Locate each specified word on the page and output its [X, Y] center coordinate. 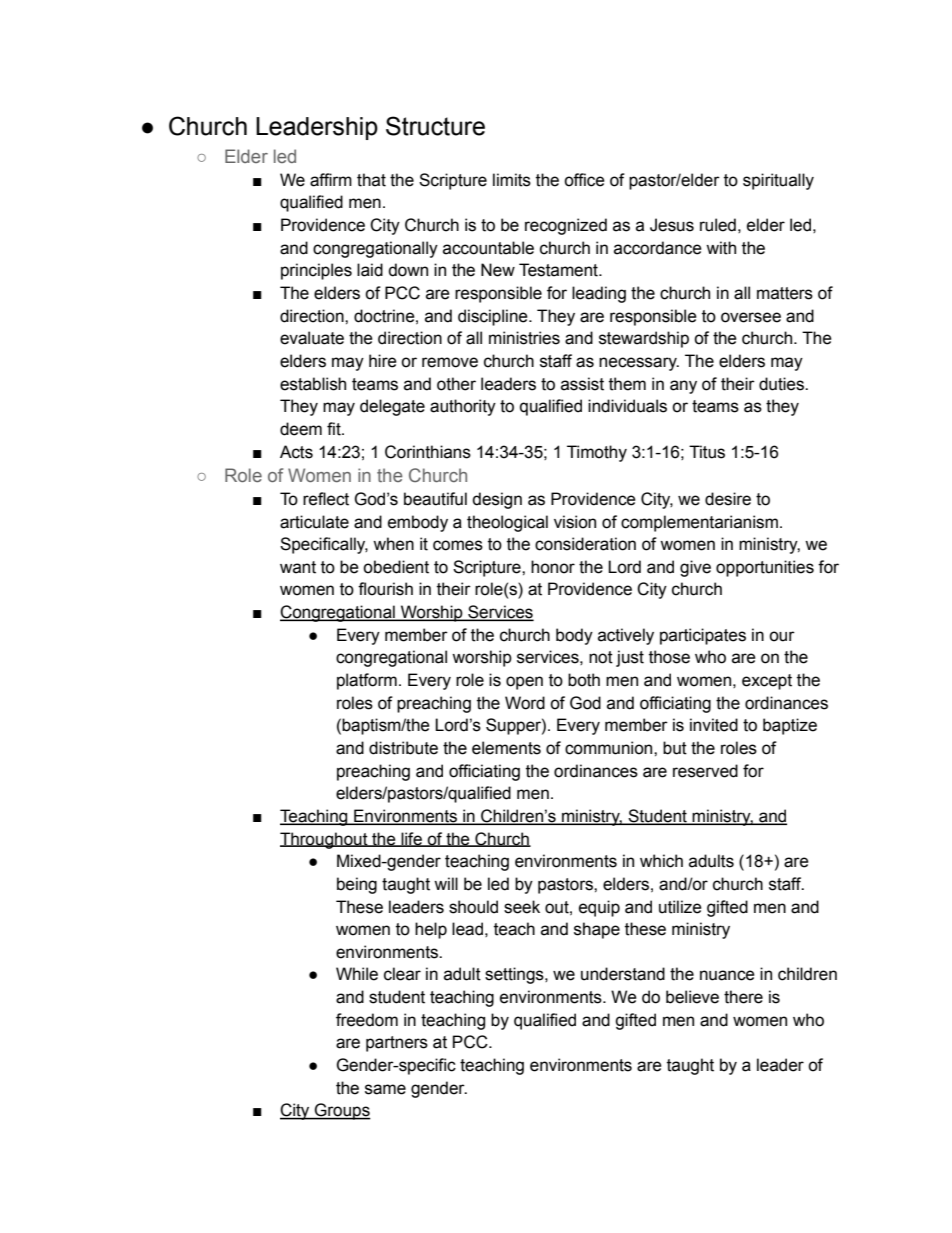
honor [553, 567]
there [743, 997]
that [371, 180]
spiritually [778, 181]
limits [512, 180]
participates [703, 636]
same [385, 1089]
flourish [385, 589]
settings [515, 975]
